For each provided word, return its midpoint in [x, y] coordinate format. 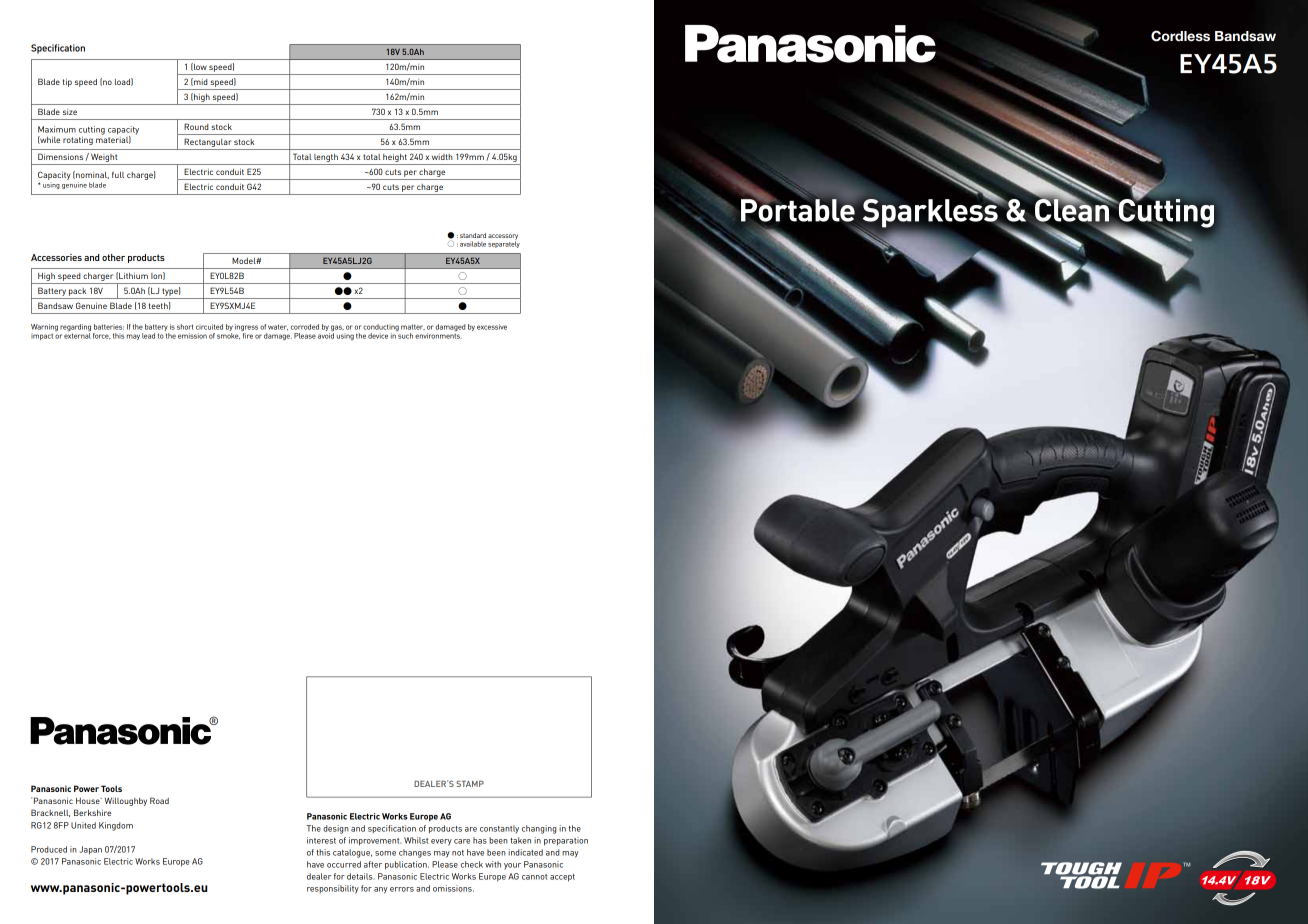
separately [504, 243]
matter [413, 327]
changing [539, 829]
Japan [91, 850]
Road [159, 800]
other [113, 257]
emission [192, 336]
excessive [492, 327]
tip [67, 83]
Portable [799, 209]
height [395, 159]
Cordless [1180, 36]
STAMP [470, 784]
